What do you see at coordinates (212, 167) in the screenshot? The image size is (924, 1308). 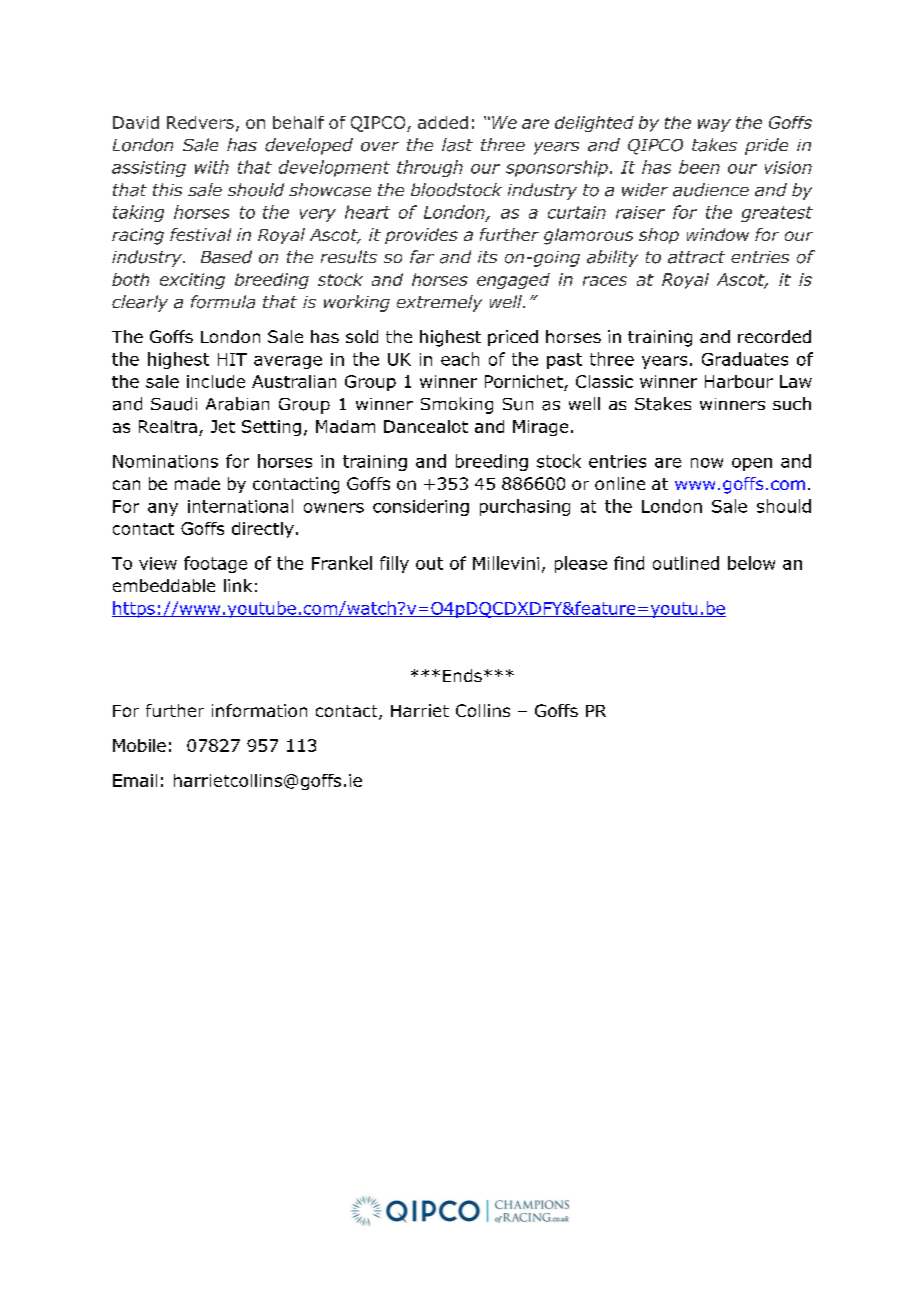 I see `with` at bounding box center [212, 167].
